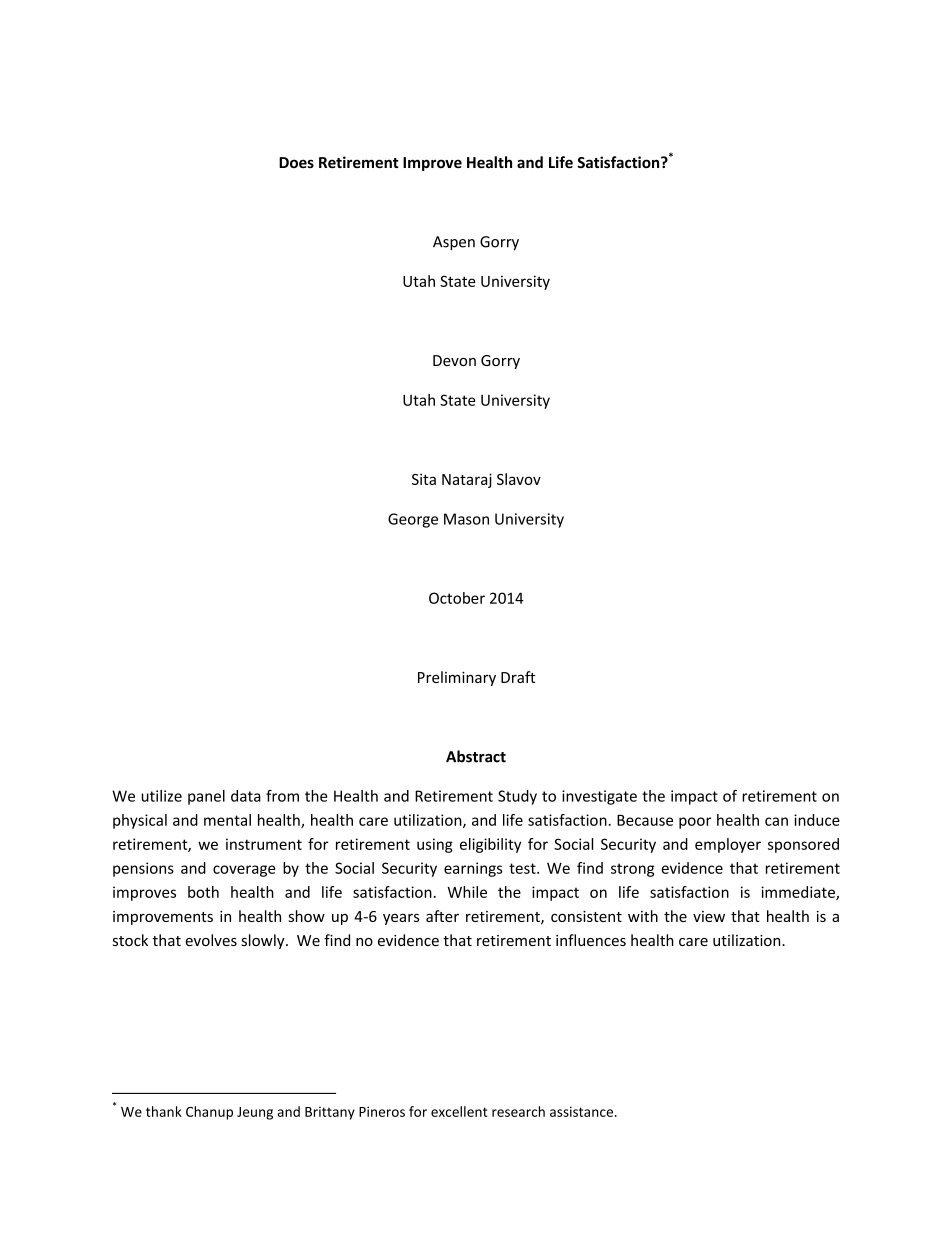  Describe the element at coordinates (583, 1111) in the screenshot. I see `assistance` at that location.
